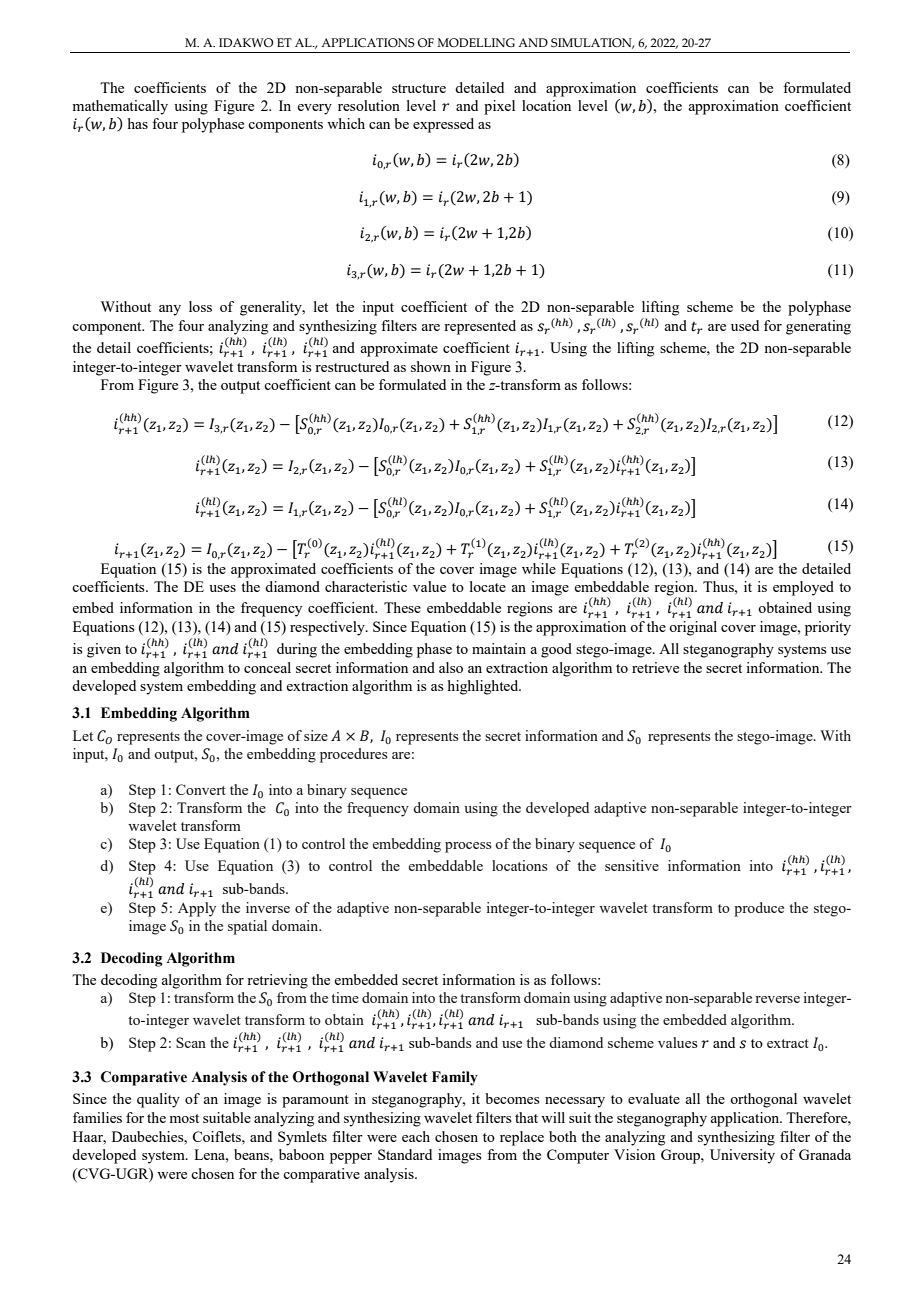 The width and height of the image is (924, 1307). I want to click on each, so click(416, 1136).
